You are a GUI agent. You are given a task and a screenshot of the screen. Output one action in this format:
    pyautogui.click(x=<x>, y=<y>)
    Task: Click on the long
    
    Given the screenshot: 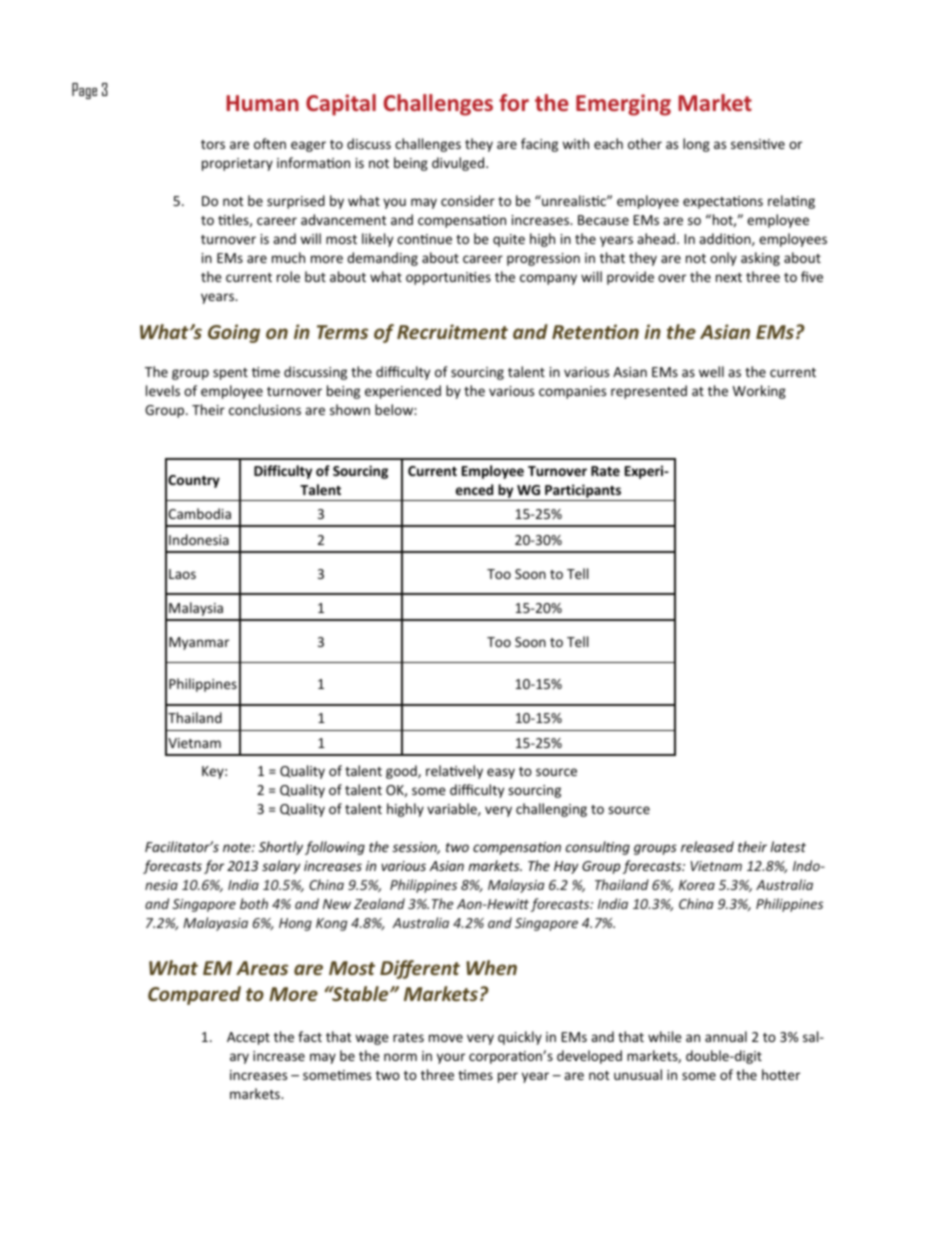 What is the action you would take?
    pyautogui.click(x=696, y=145)
